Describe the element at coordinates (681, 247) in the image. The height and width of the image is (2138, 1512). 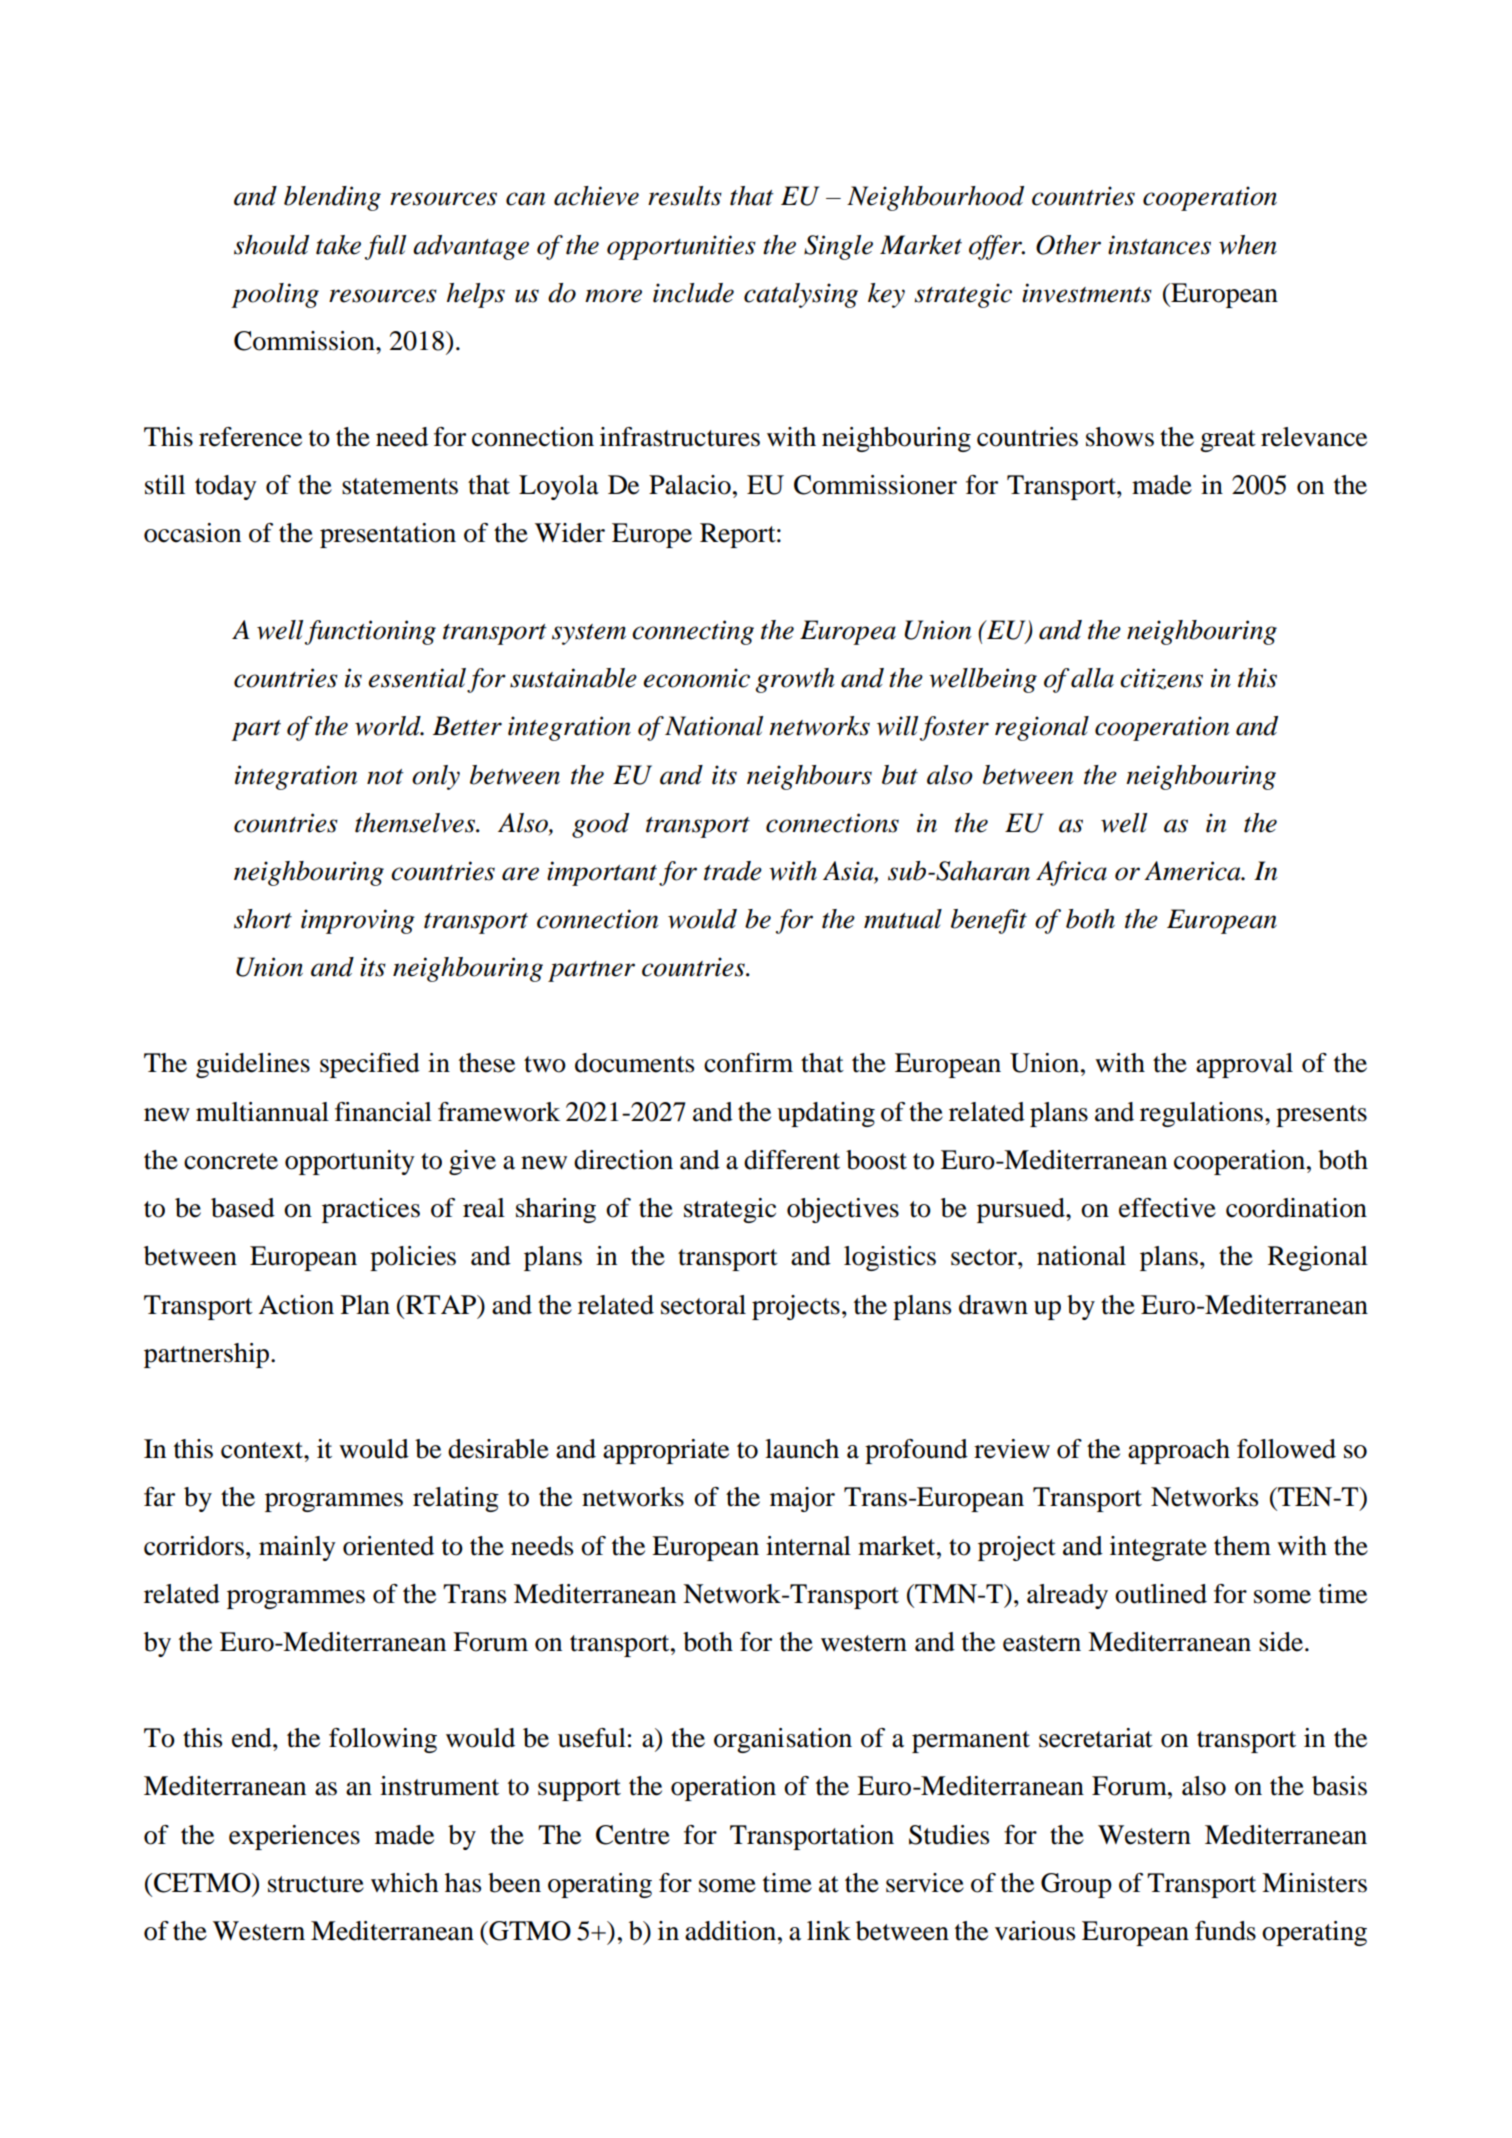
I see `opportunities` at that location.
